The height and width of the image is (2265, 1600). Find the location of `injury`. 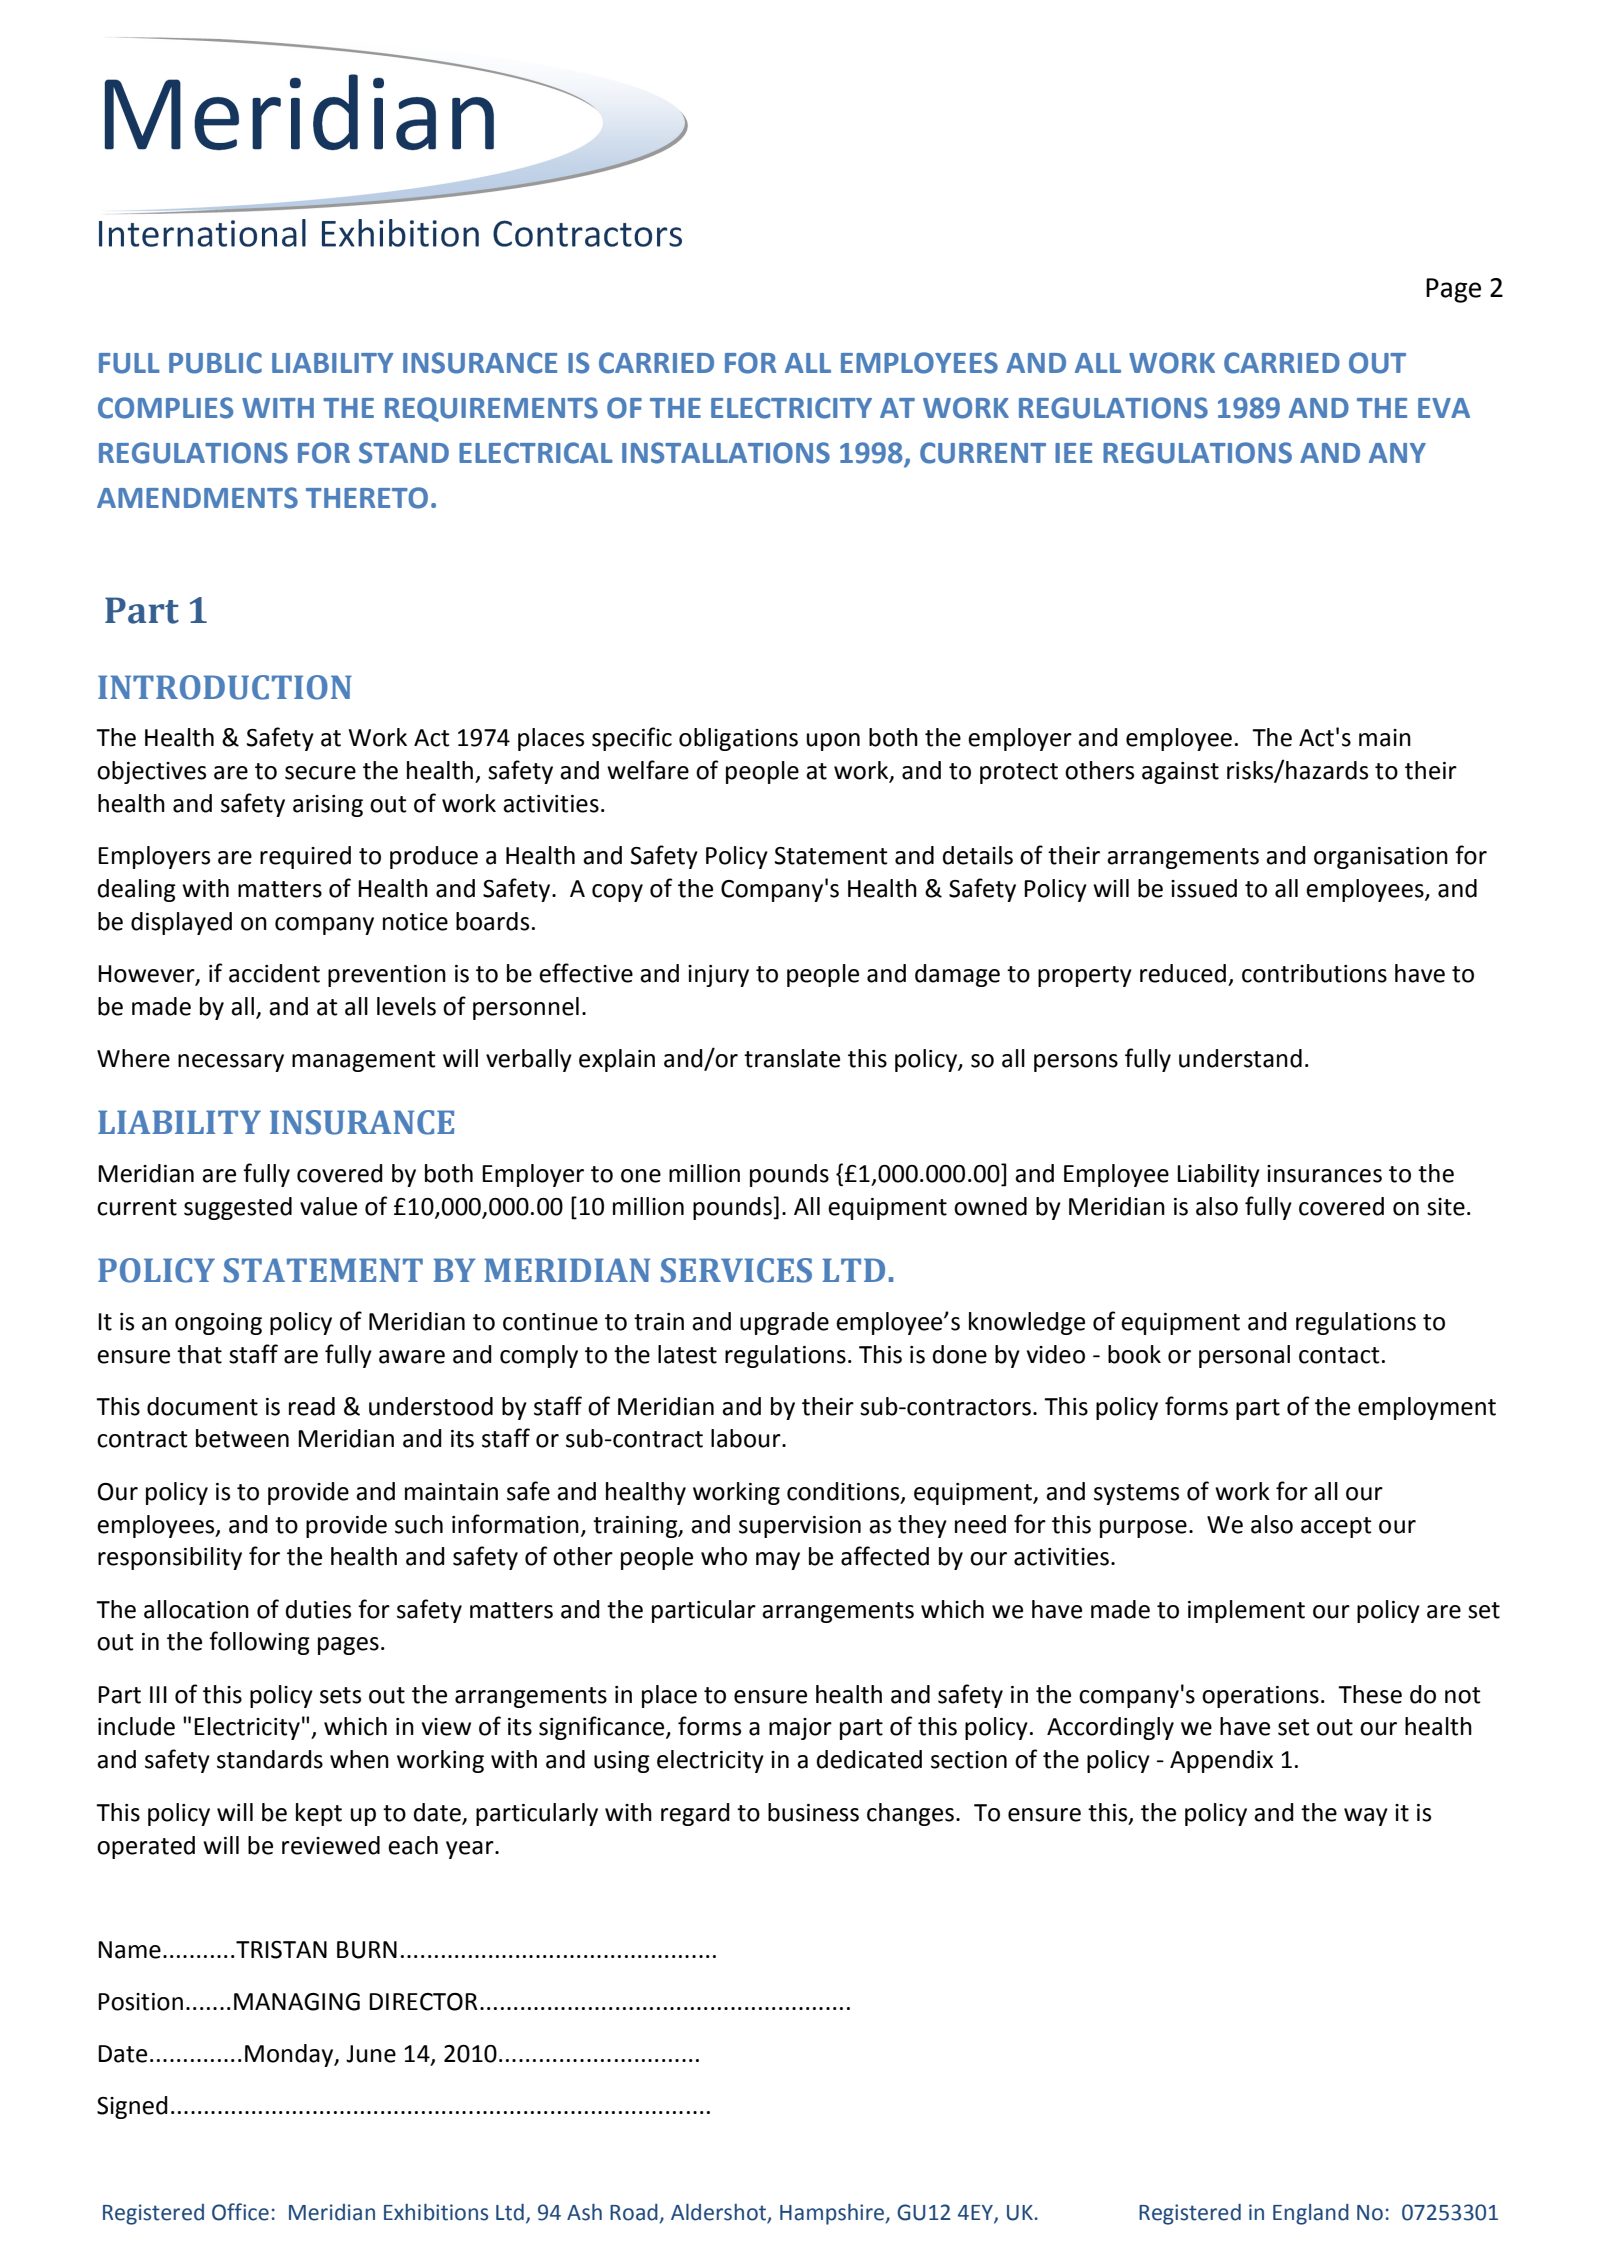

injury is located at coordinates (718, 976).
